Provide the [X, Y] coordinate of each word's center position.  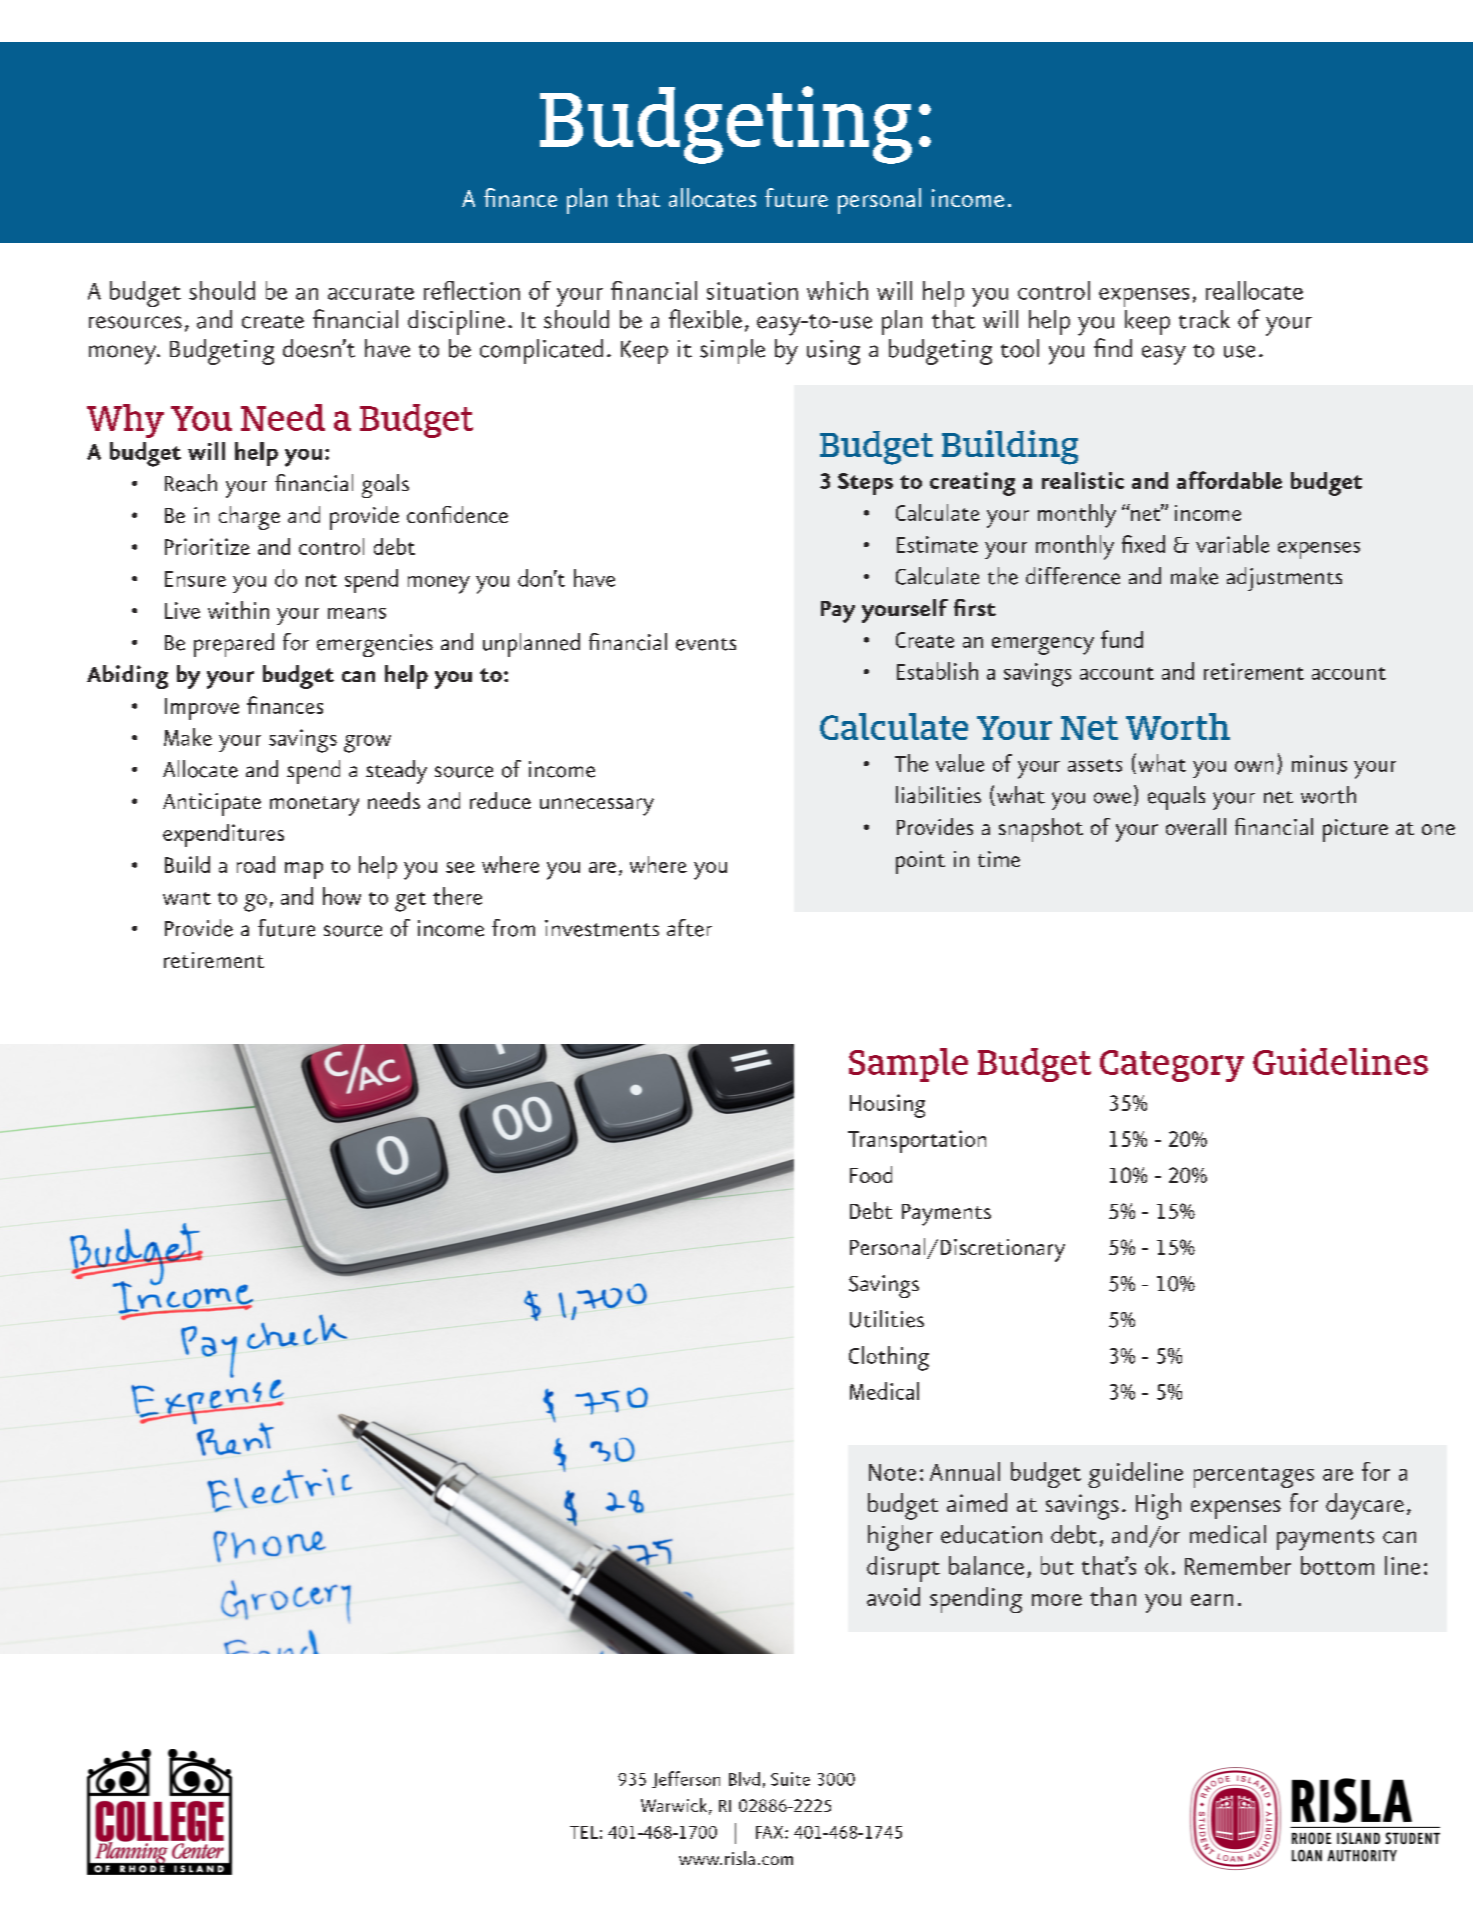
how [342, 896]
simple [732, 351]
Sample [908, 1065]
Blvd [744, 1779]
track [1204, 319]
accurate [371, 293]
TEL [584, 1832]
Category [1172, 1066]
